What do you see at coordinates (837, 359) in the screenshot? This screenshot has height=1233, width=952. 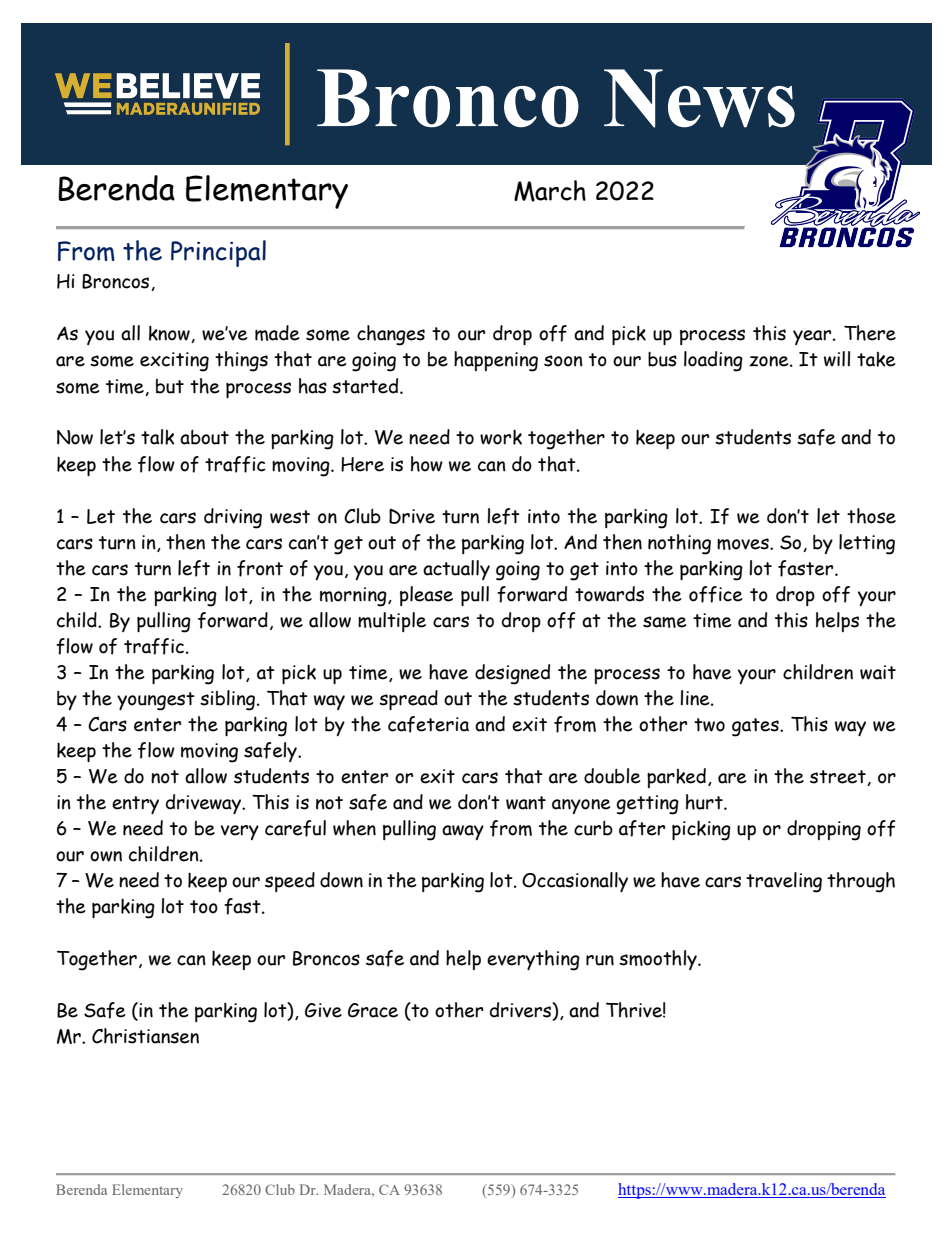 I see `will` at bounding box center [837, 359].
